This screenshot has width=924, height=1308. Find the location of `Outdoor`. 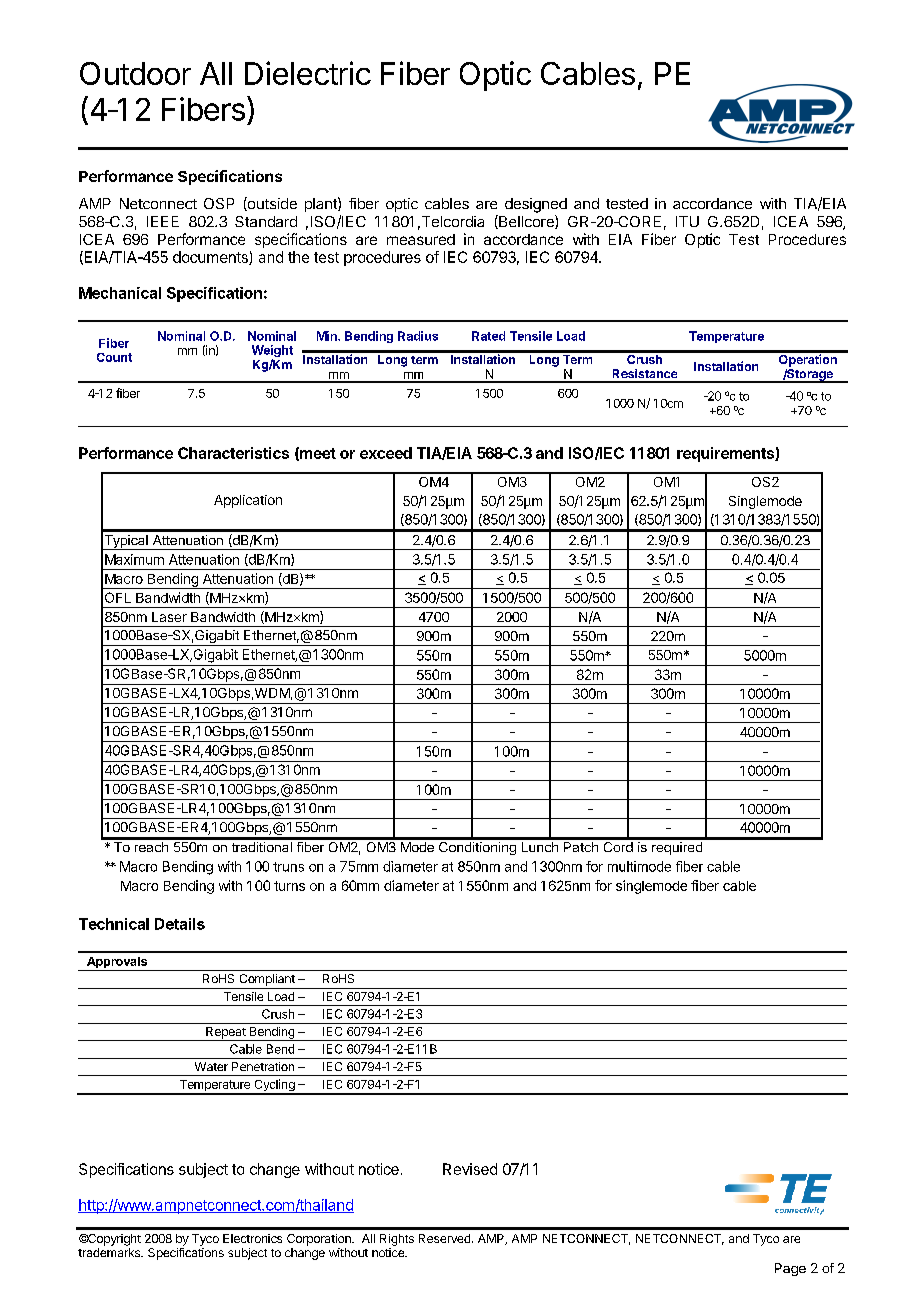

Outdoor is located at coordinates (135, 73).
